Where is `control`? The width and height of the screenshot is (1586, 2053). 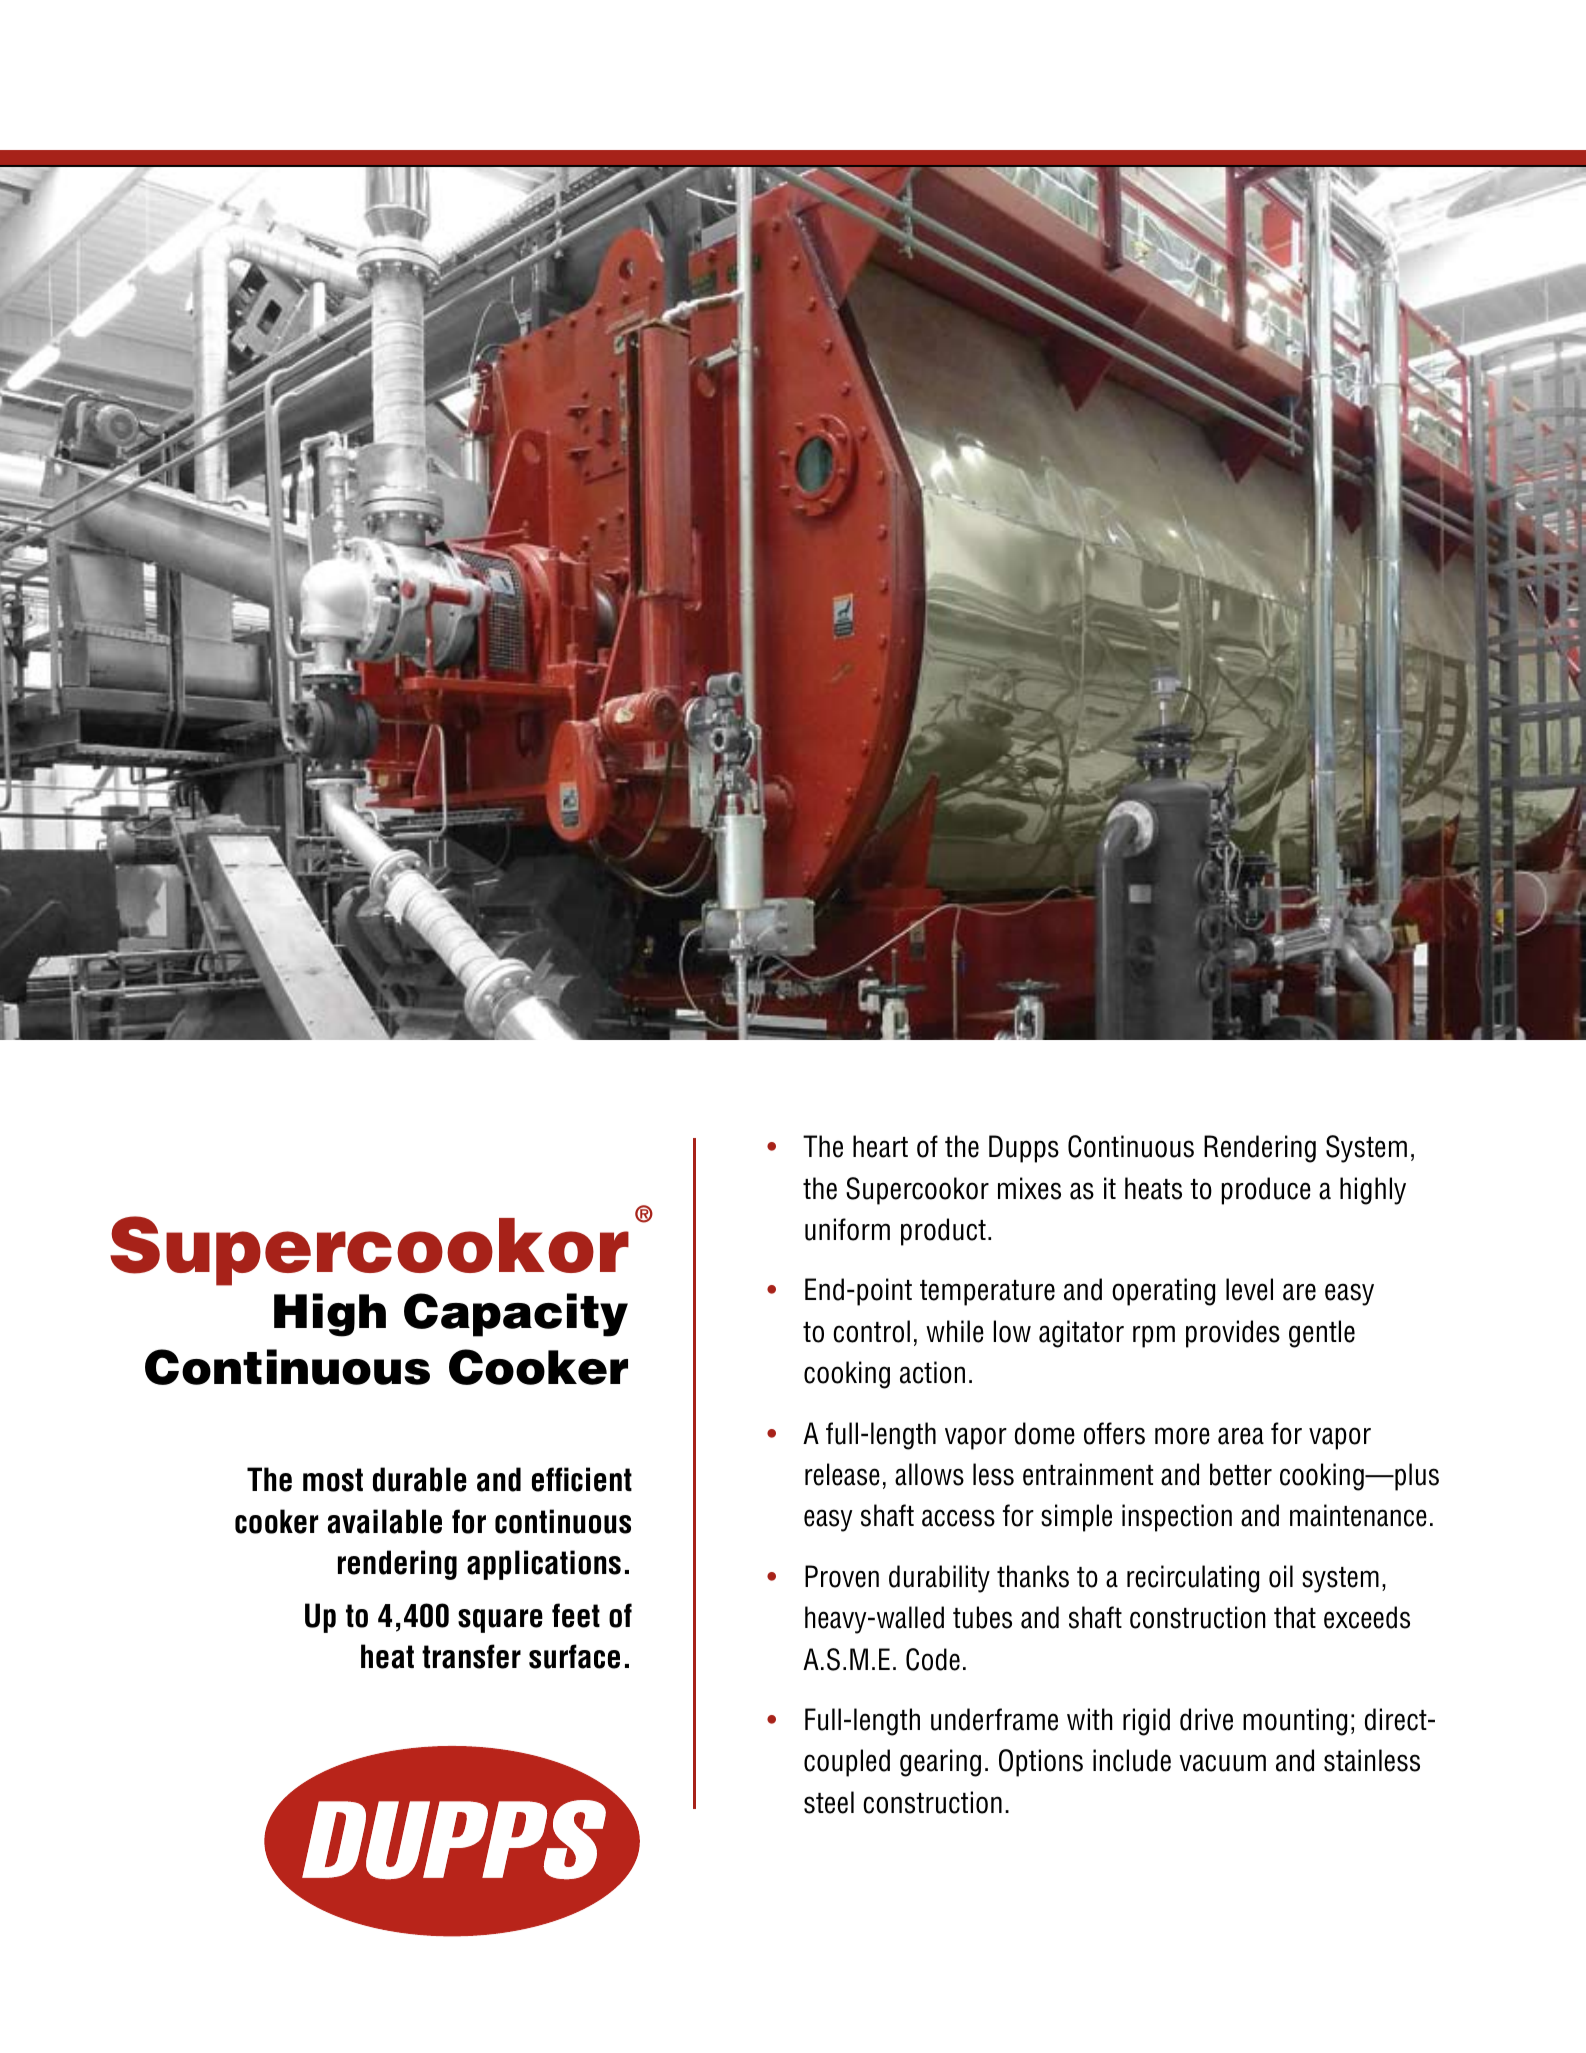 control is located at coordinates (871, 1331).
